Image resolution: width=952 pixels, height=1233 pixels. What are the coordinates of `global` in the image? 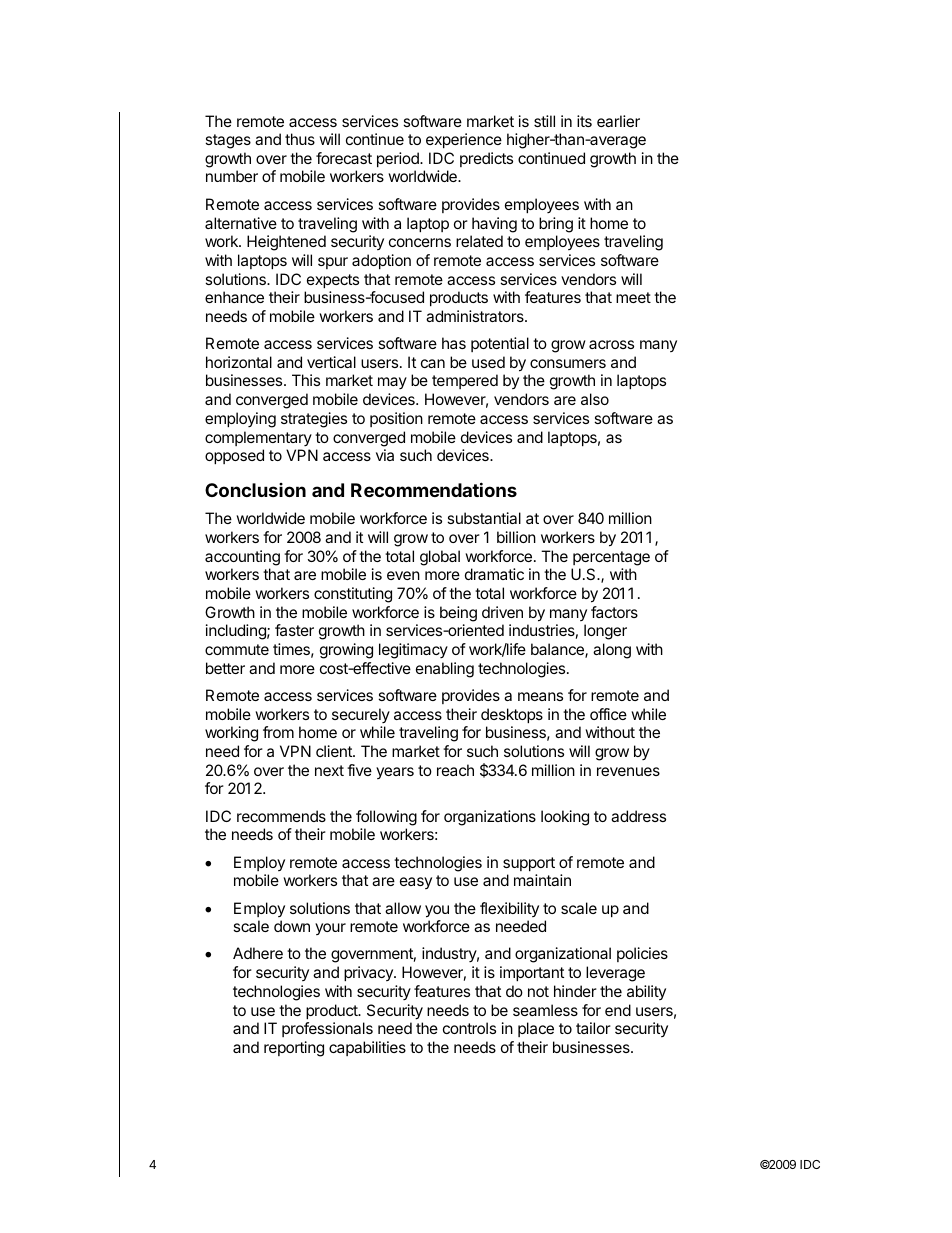 It's located at (440, 558).
